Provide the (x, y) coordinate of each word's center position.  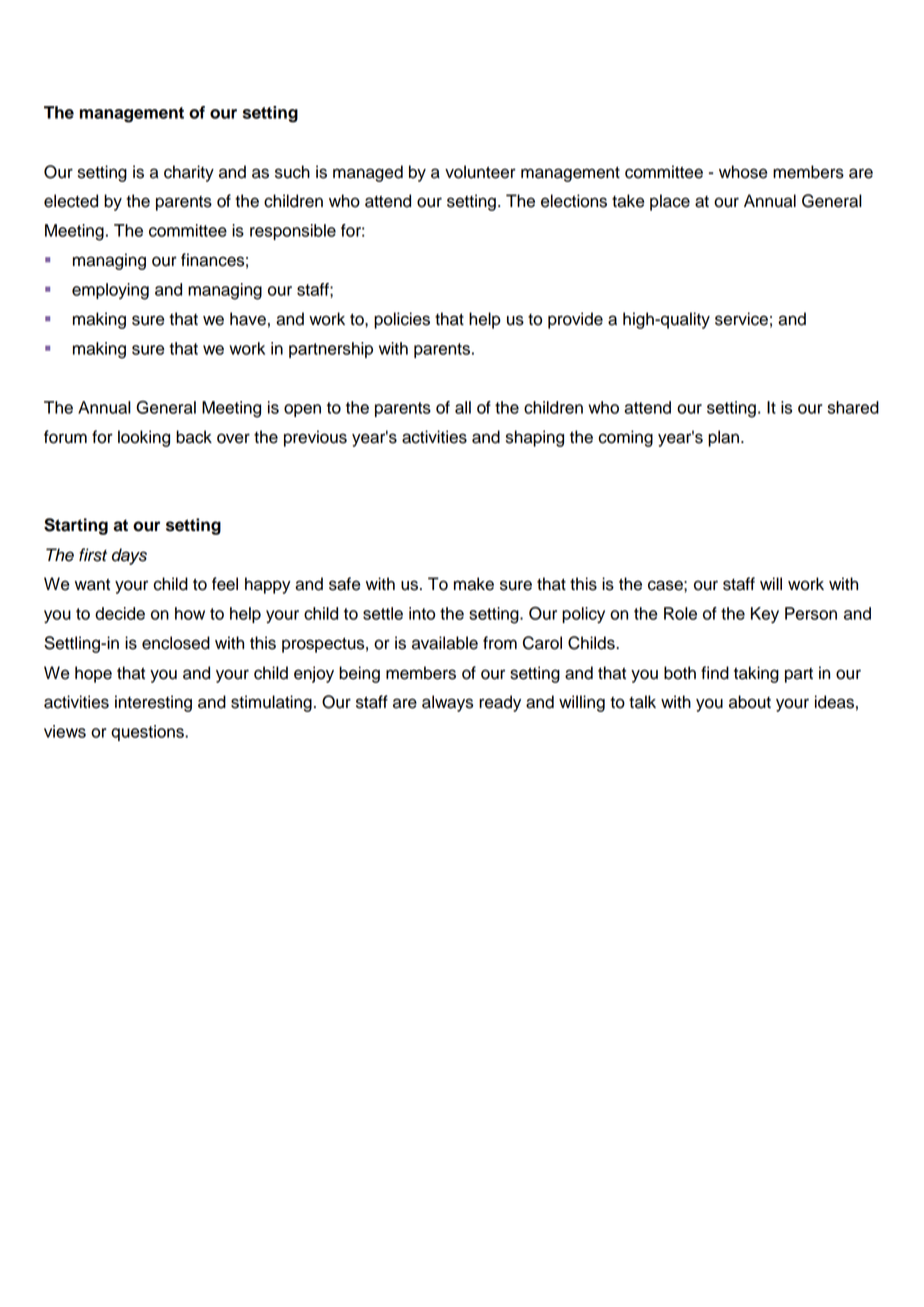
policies (402, 320)
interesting (153, 703)
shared (853, 407)
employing (110, 291)
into (422, 613)
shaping (535, 438)
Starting (76, 526)
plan (725, 438)
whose (743, 172)
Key (765, 615)
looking (144, 438)
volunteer (480, 172)
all (463, 407)
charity (189, 173)
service (741, 319)
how (190, 613)
